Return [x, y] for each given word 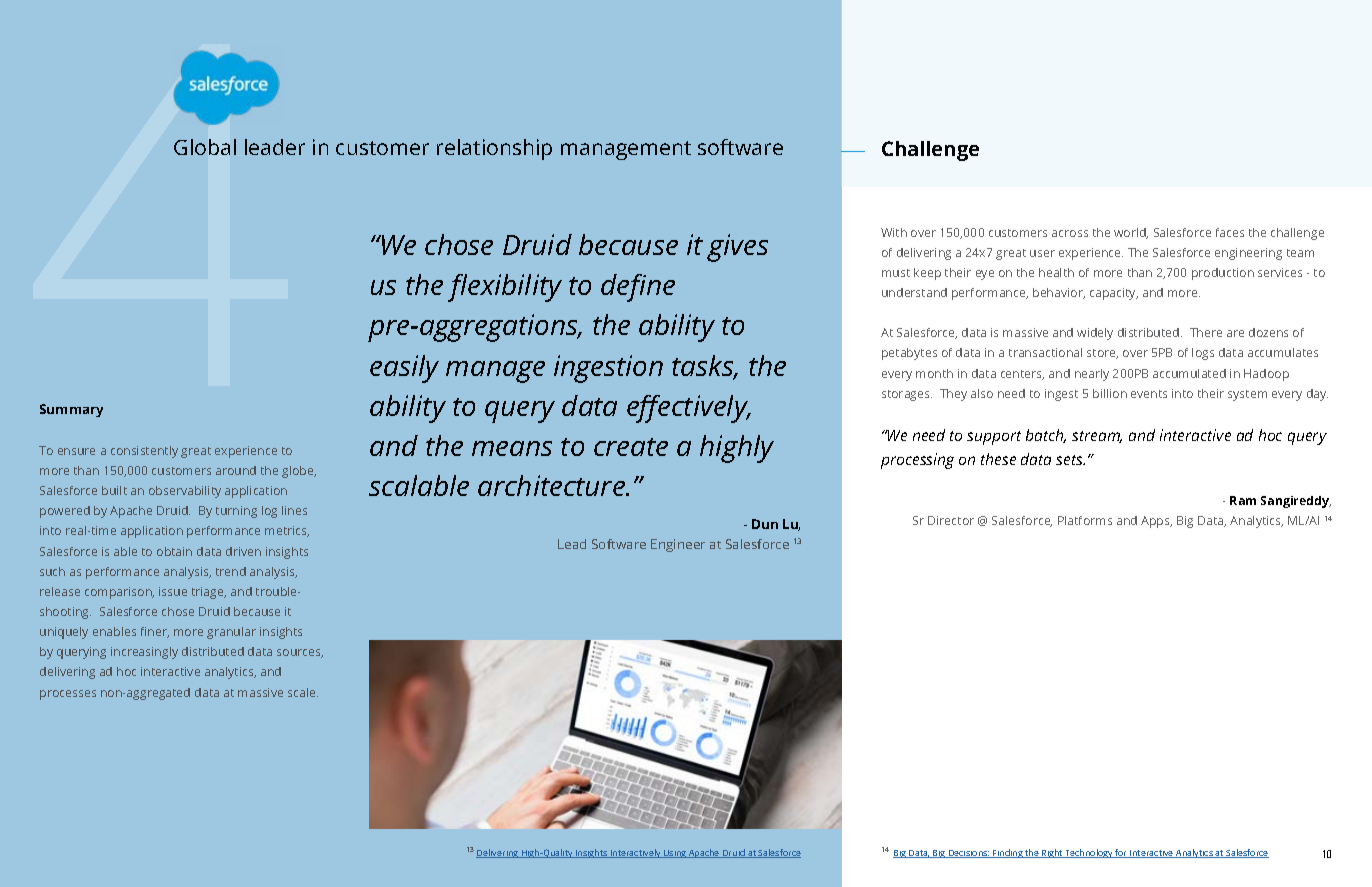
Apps [1156, 522]
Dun [765, 524]
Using [675, 854]
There [1206, 332]
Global [205, 147]
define [638, 288]
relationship [494, 149]
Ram [1243, 500]
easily [404, 369]
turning [236, 512]
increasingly [144, 653]
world [1131, 233]
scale [303, 692]
